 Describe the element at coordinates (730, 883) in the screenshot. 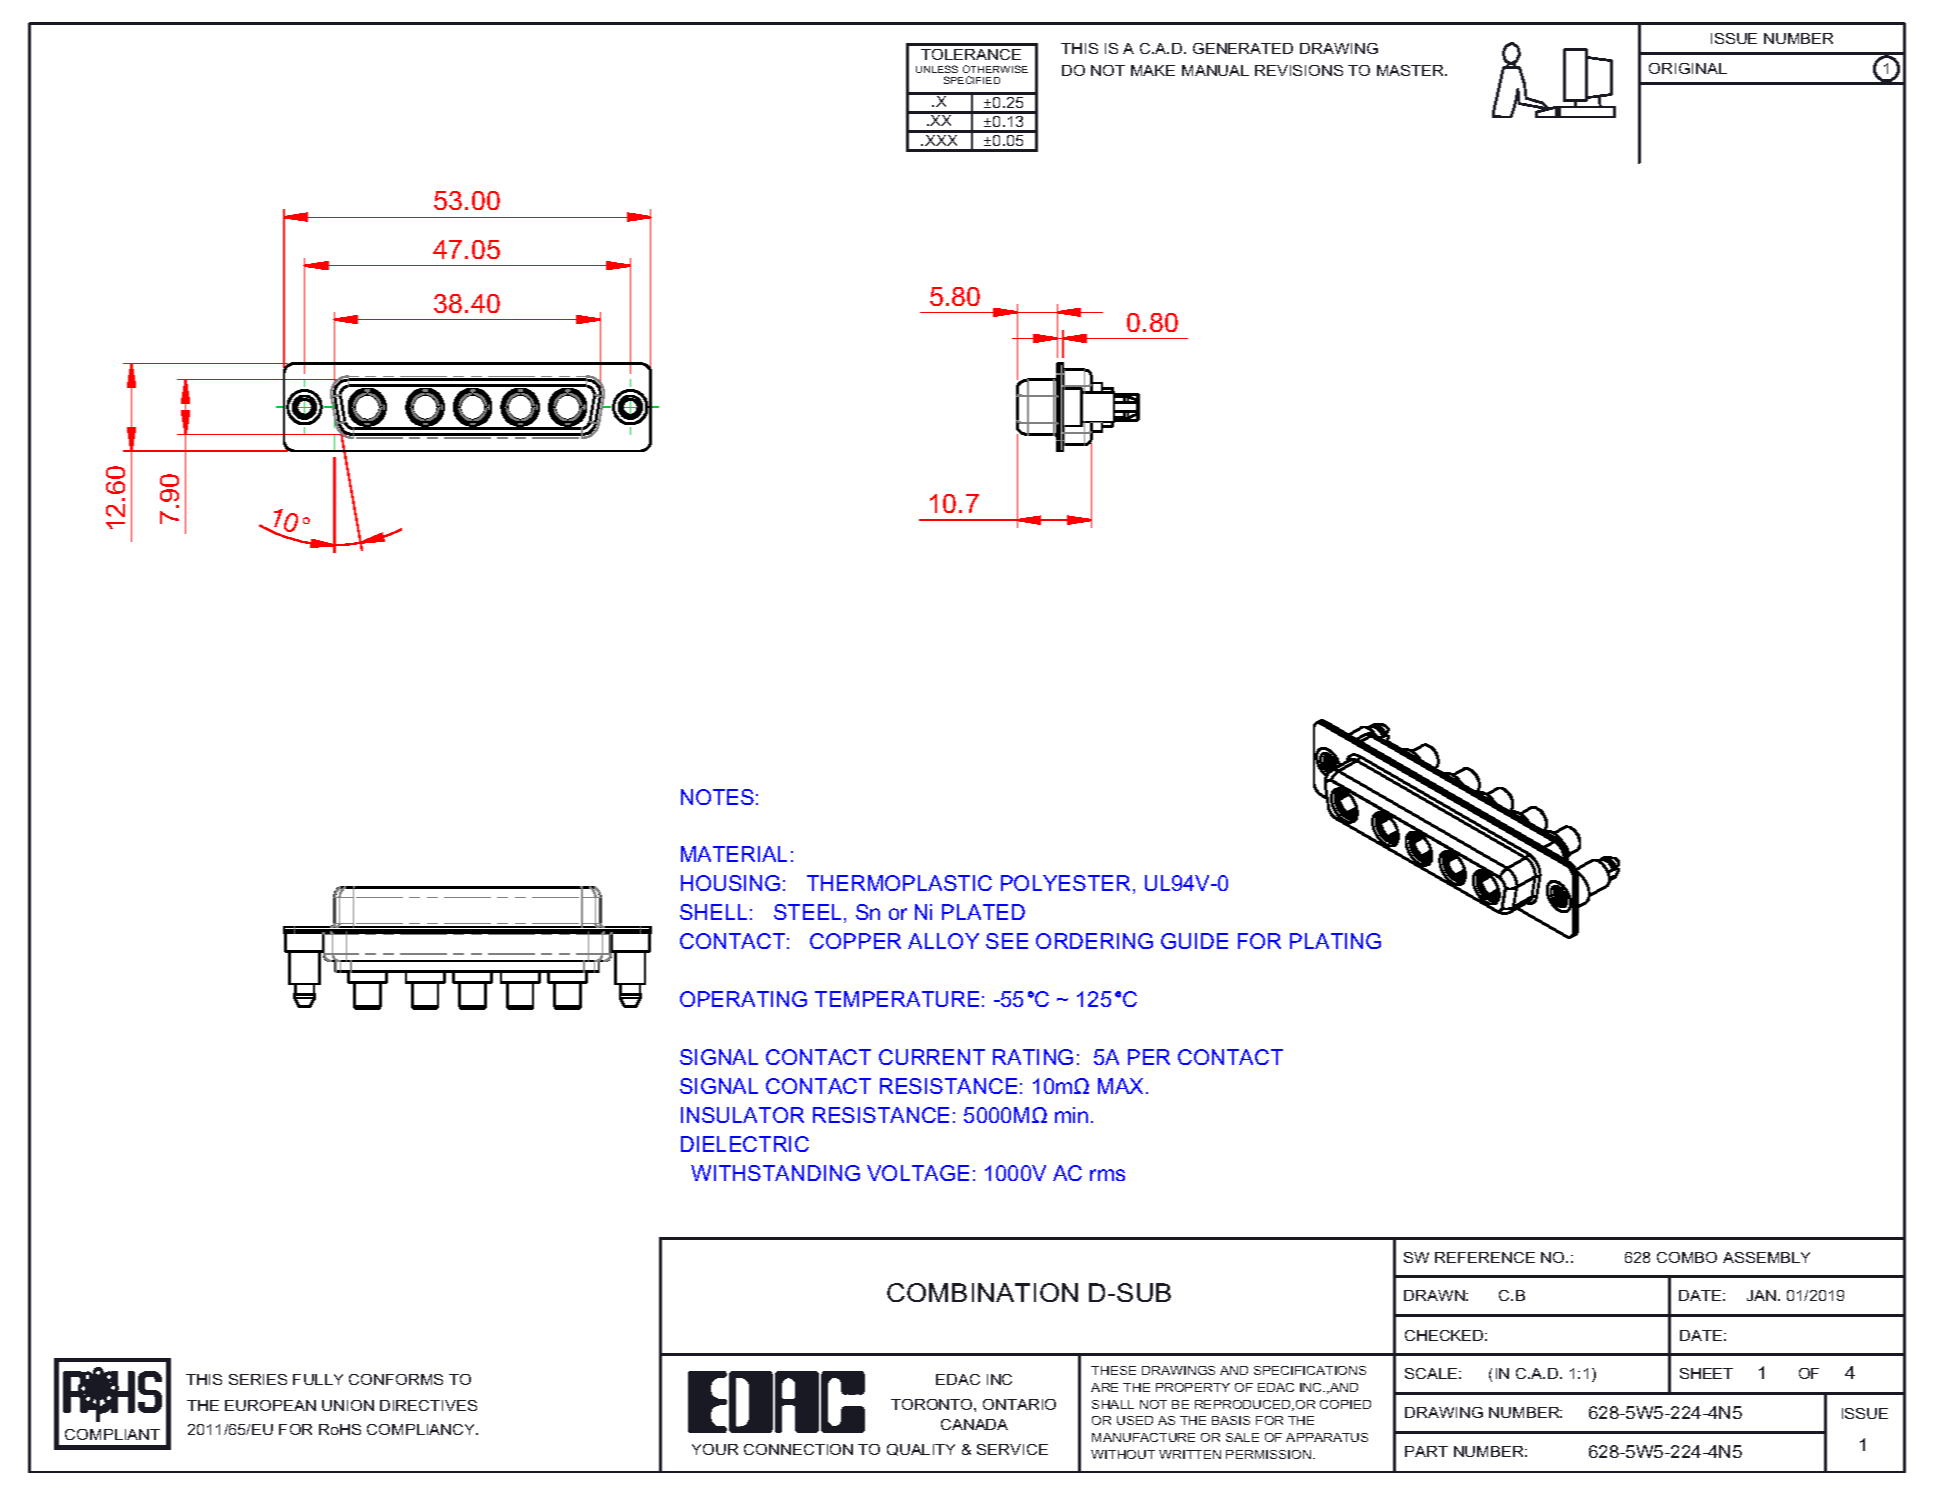

I see `HOUSING` at that location.
